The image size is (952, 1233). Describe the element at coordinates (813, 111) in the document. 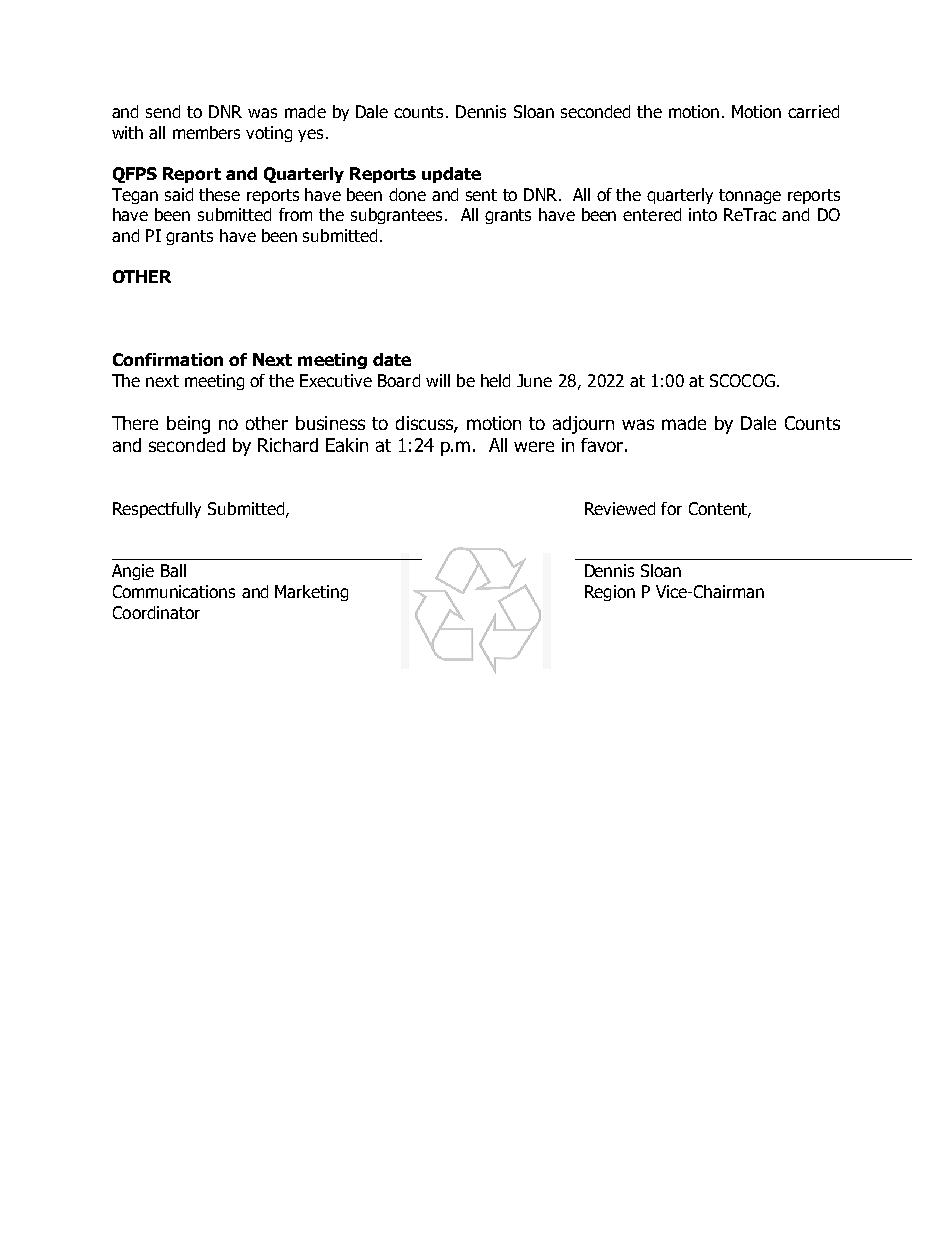

I see `carried` at that location.
